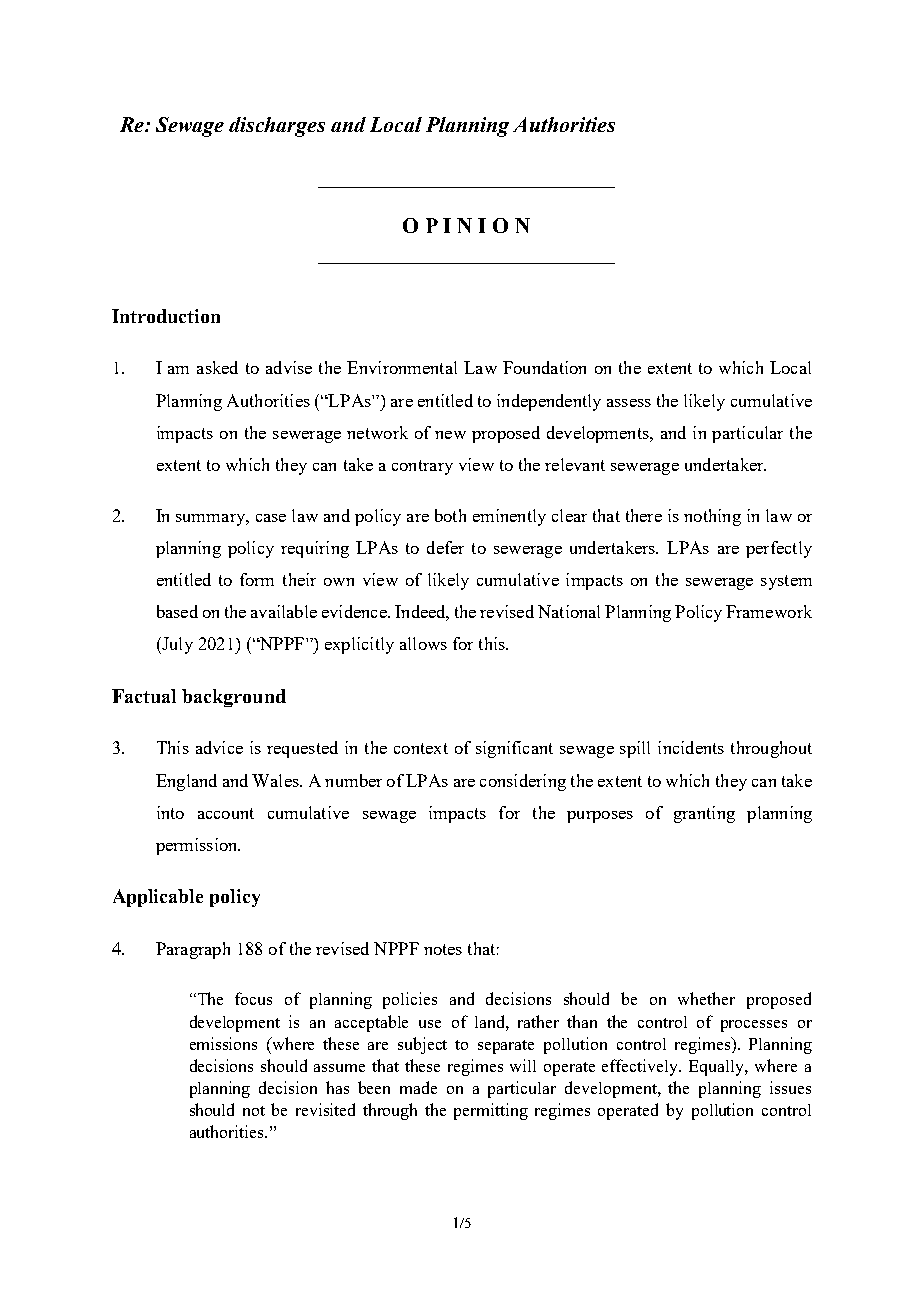  What do you see at coordinates (423, 643) in the image?
I see `allows` at bounding box center [423, 643].
